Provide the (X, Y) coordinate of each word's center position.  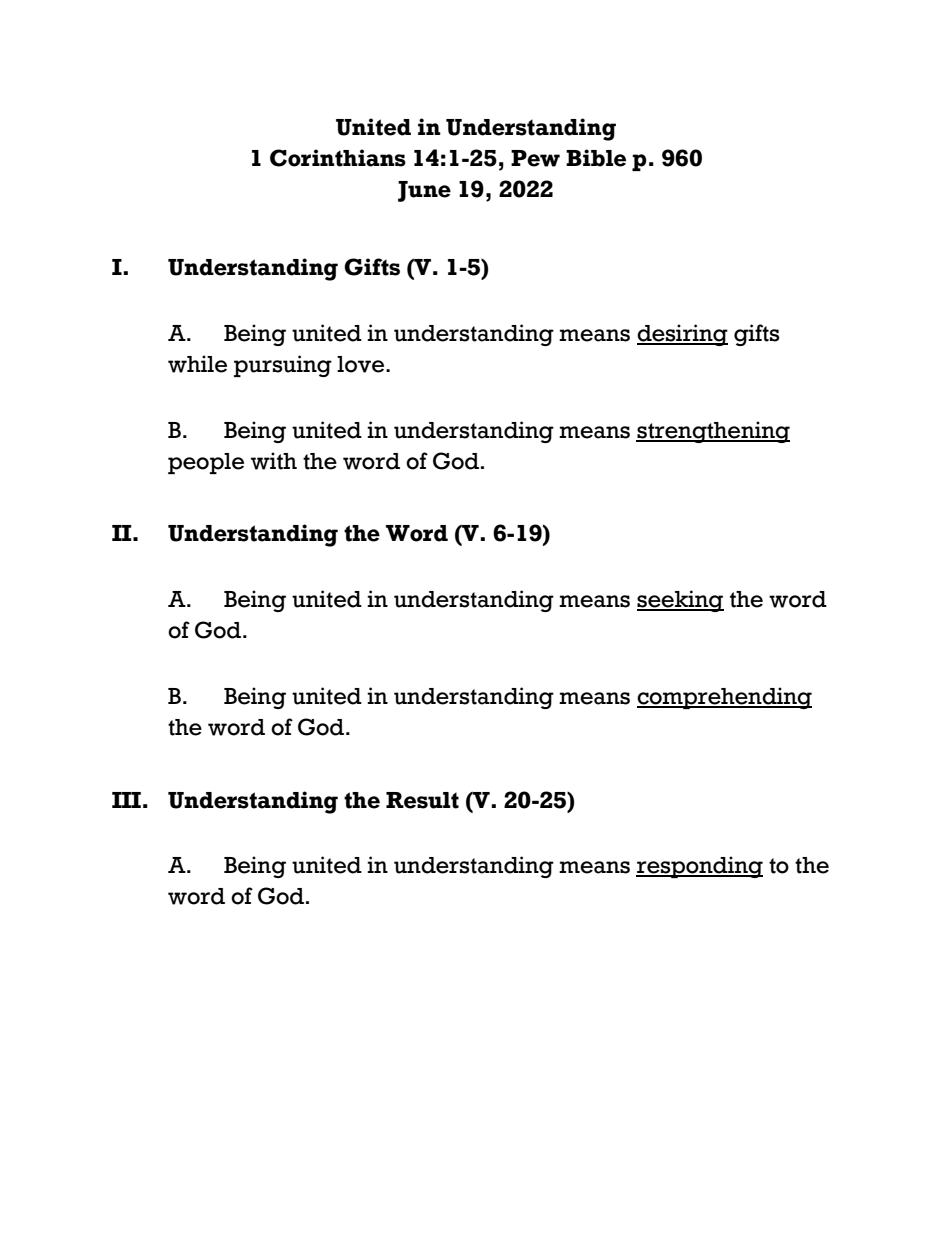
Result (422, 800)
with (274, 461)
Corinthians (338, 158)
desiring (682, 335)
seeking (680, 601)
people (206, 463)
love (362, 364)
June (424, 191)
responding (699, 867)
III (126, 800)
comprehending (724, 698)
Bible (596, 158)
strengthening (713, 432)
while (197, 364)
